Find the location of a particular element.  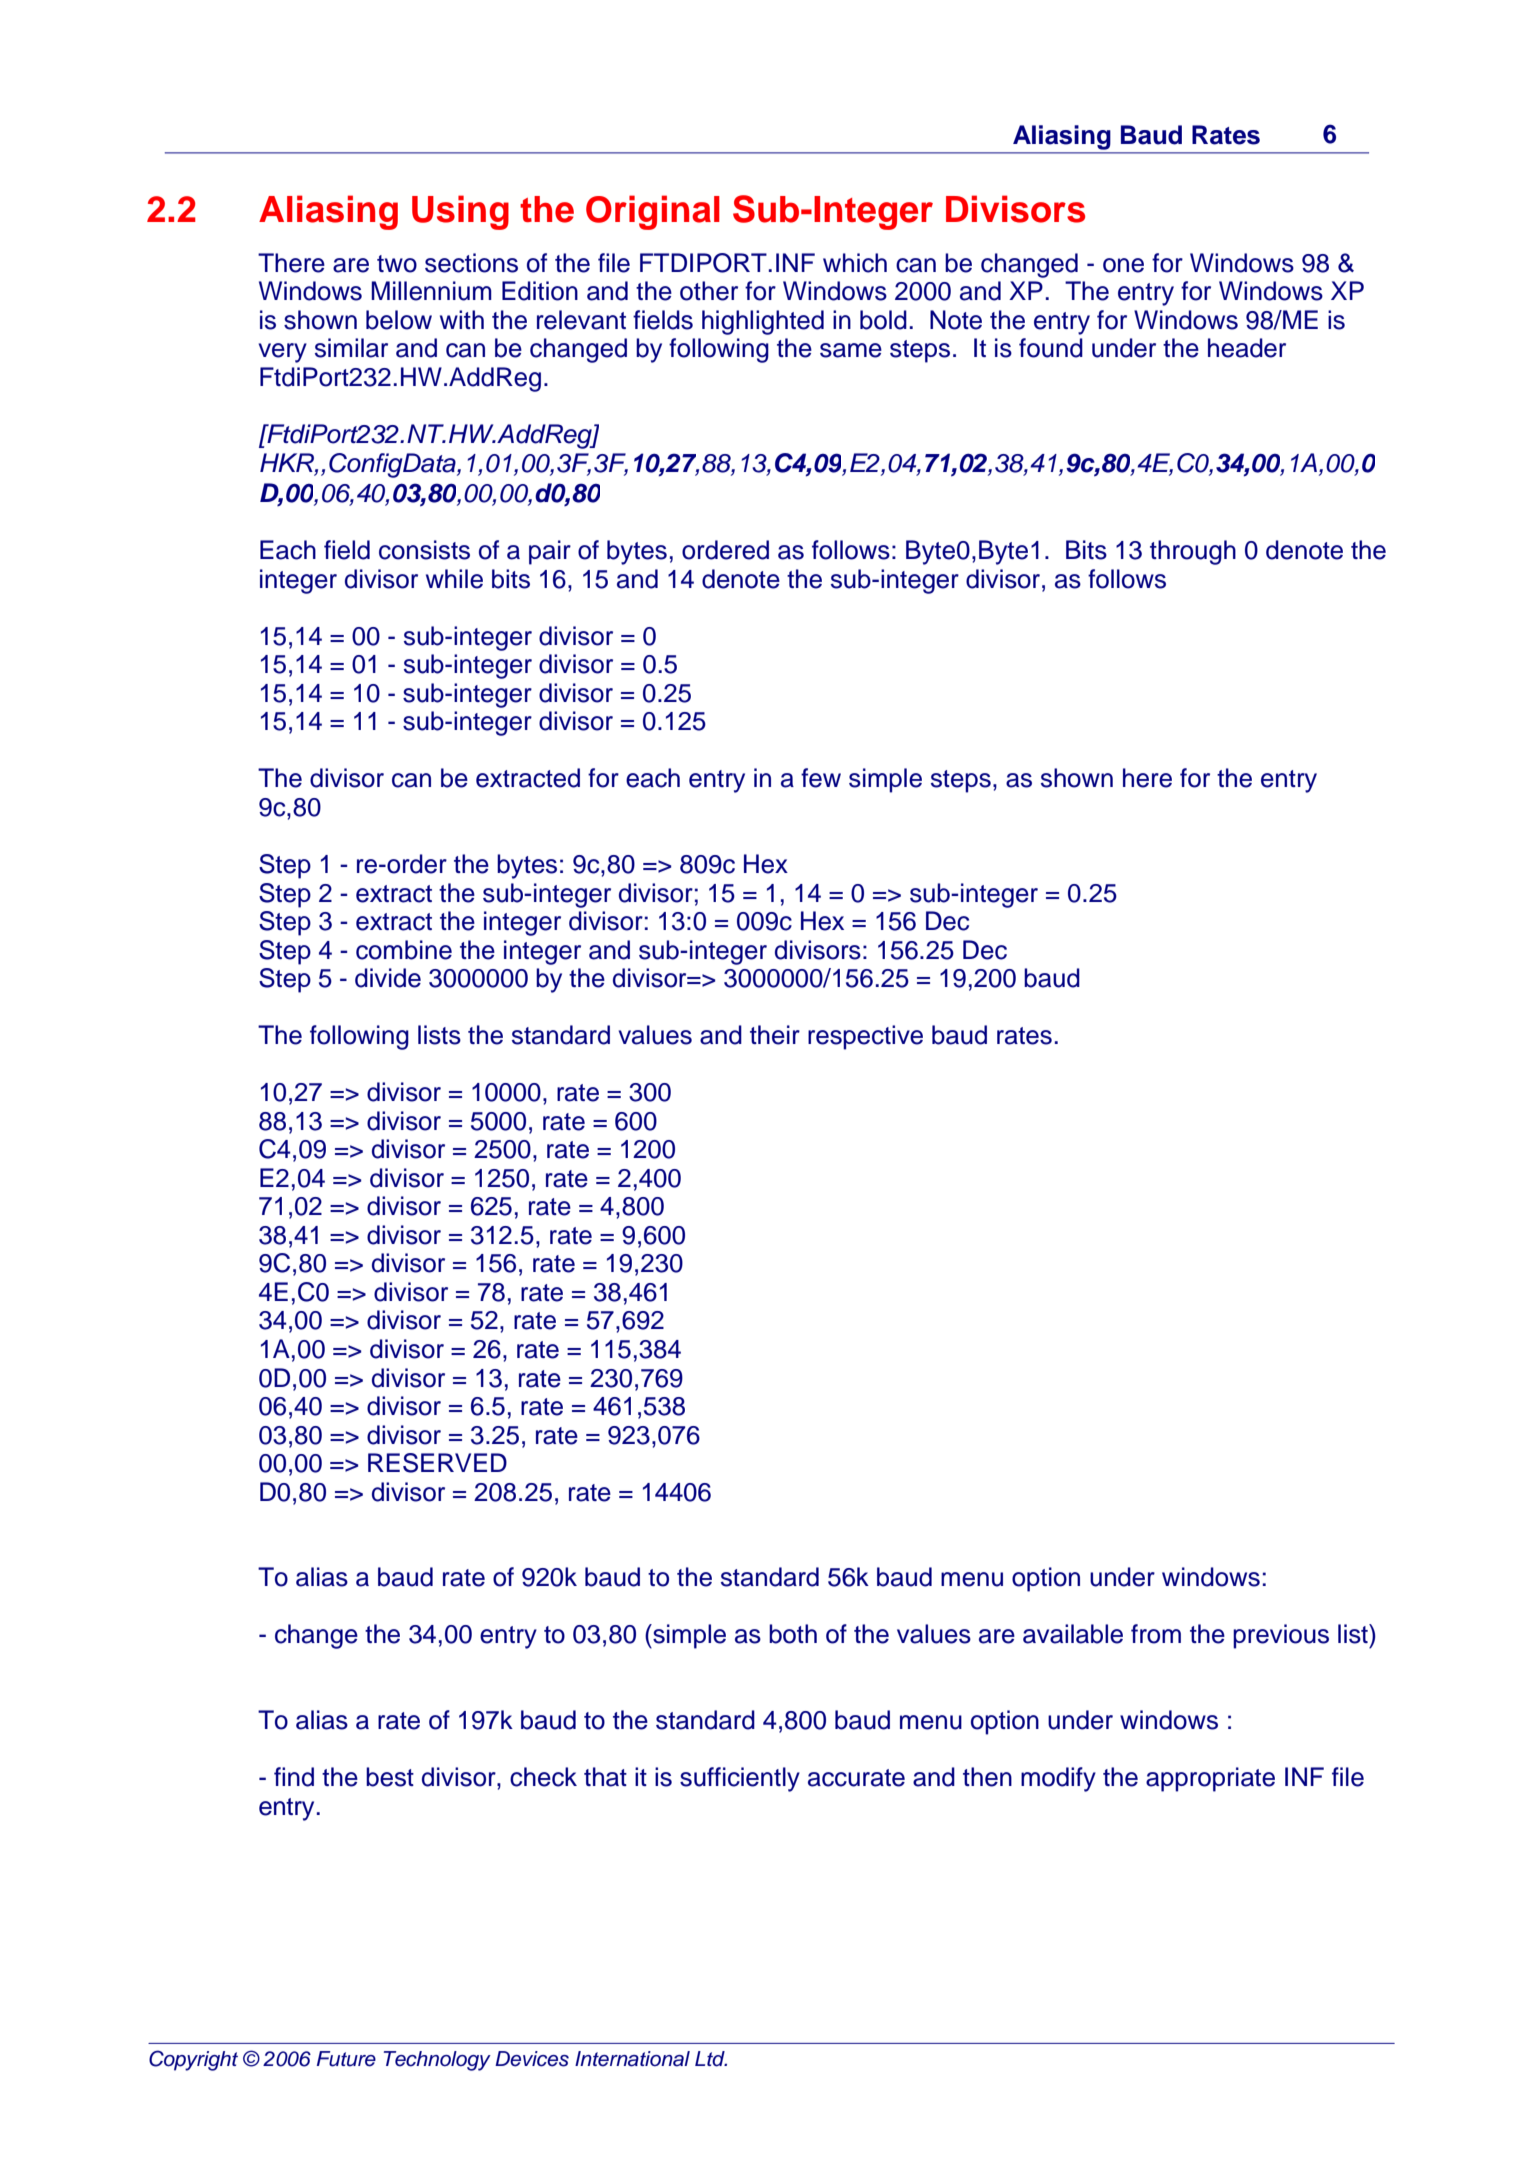

respective is located at coordinates (865, 1037).
